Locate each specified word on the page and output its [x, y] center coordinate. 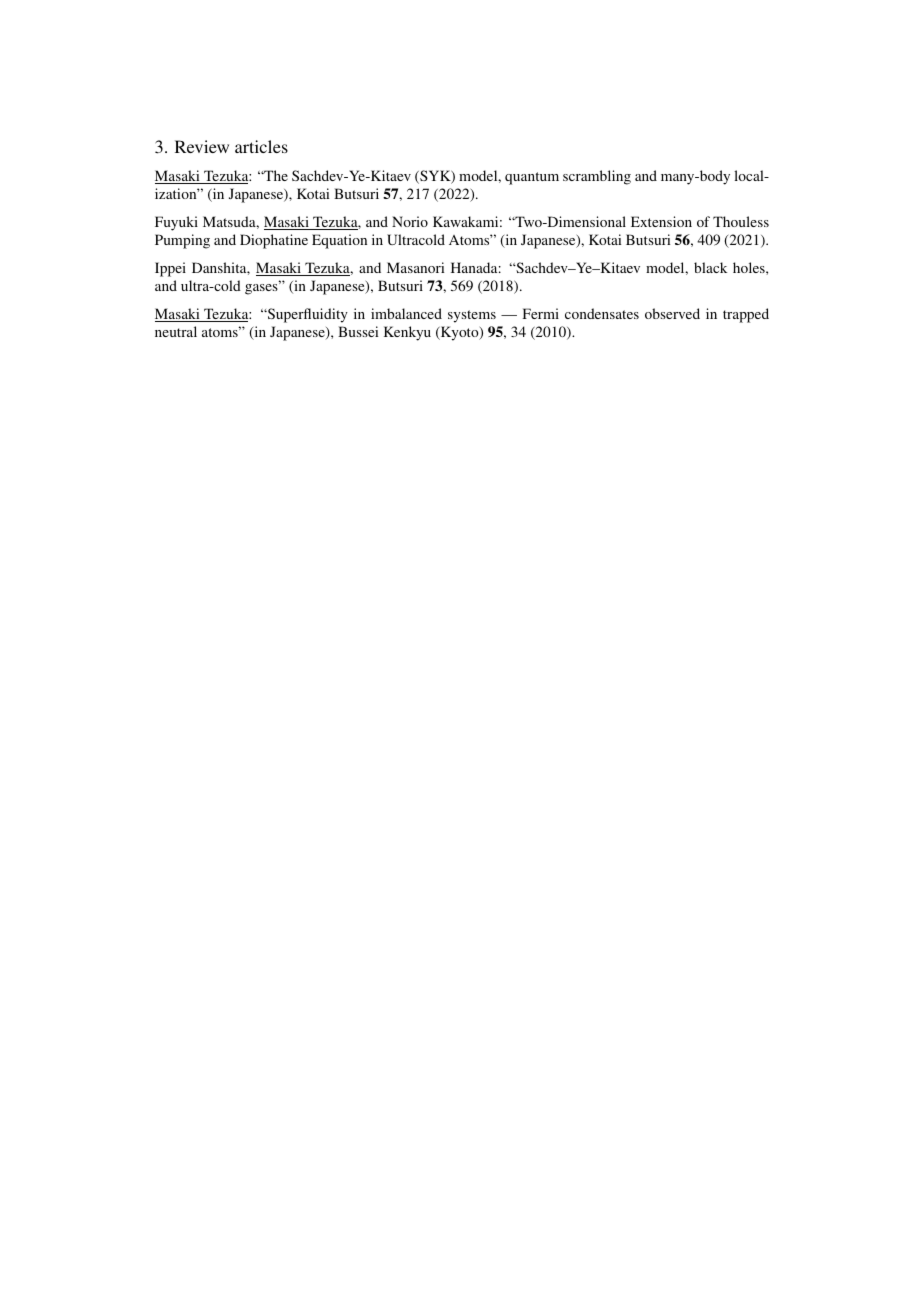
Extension [661, 221]
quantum [532, 178]
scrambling [597, 177]
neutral [176, 331]
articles [261, 146]
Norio [410, 221]
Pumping [182, 241]
